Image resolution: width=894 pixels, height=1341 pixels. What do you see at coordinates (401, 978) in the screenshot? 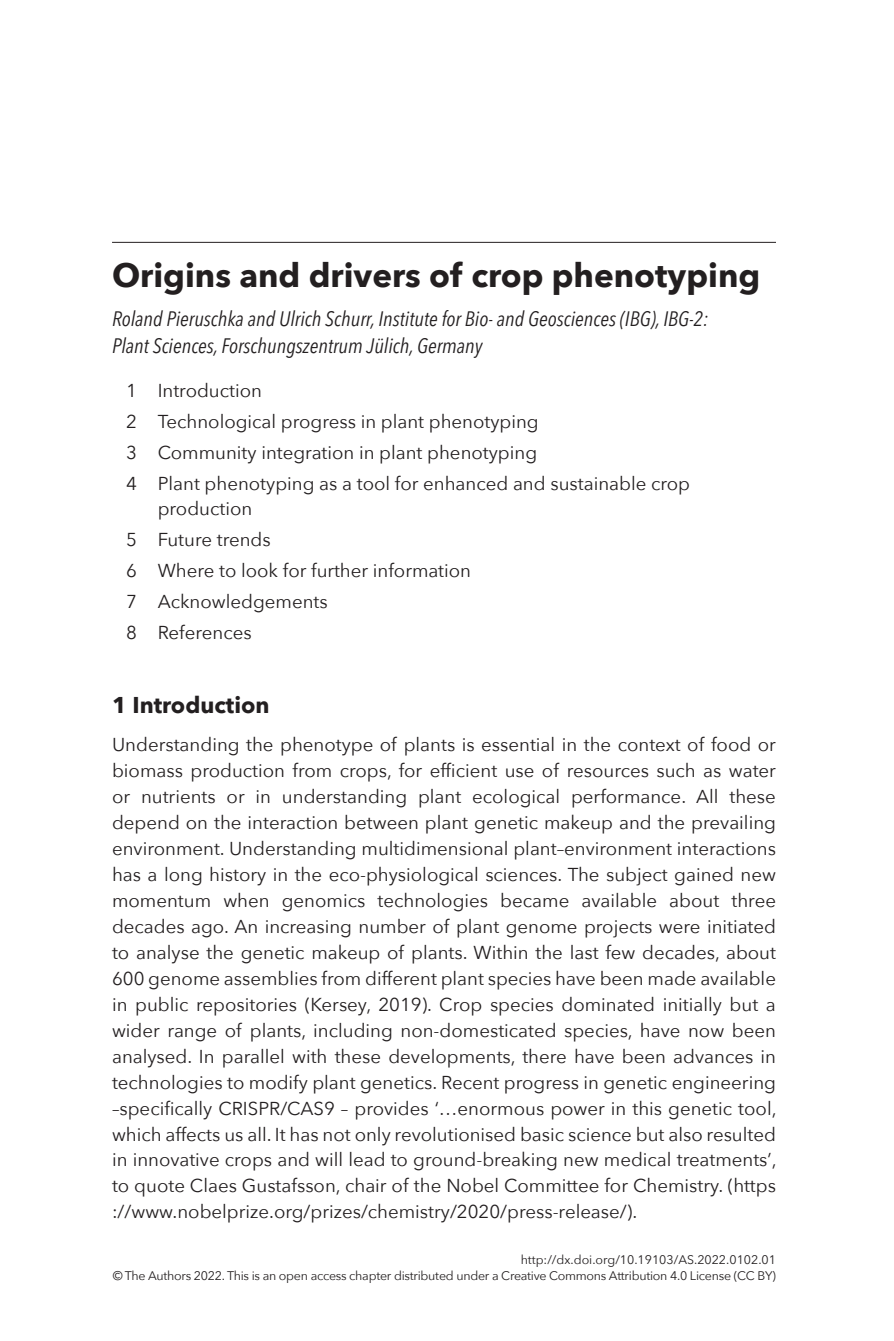
I see `different` at bounding box center [401, 978].
